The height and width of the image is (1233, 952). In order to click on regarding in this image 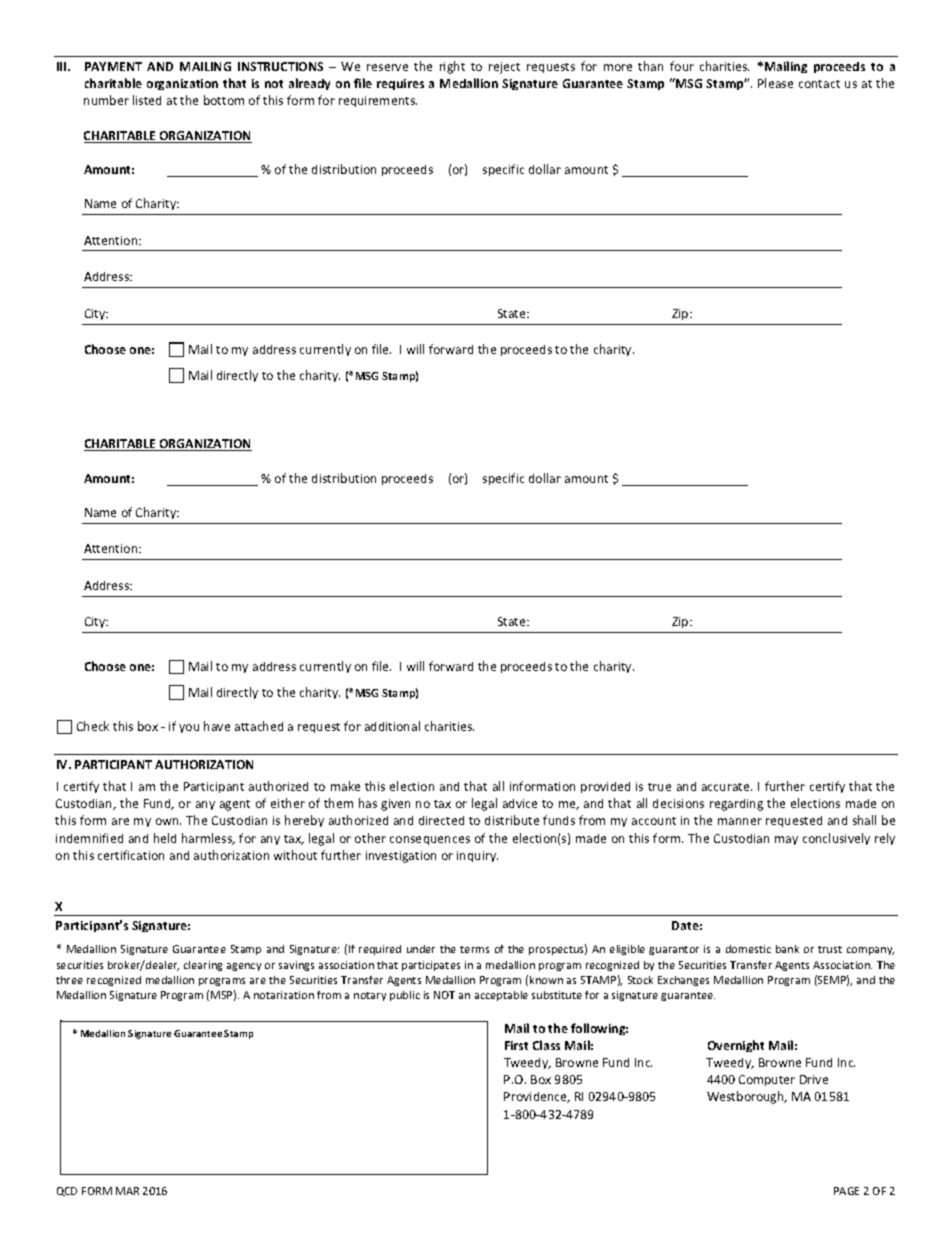, I will do `click(736, 805)`.
